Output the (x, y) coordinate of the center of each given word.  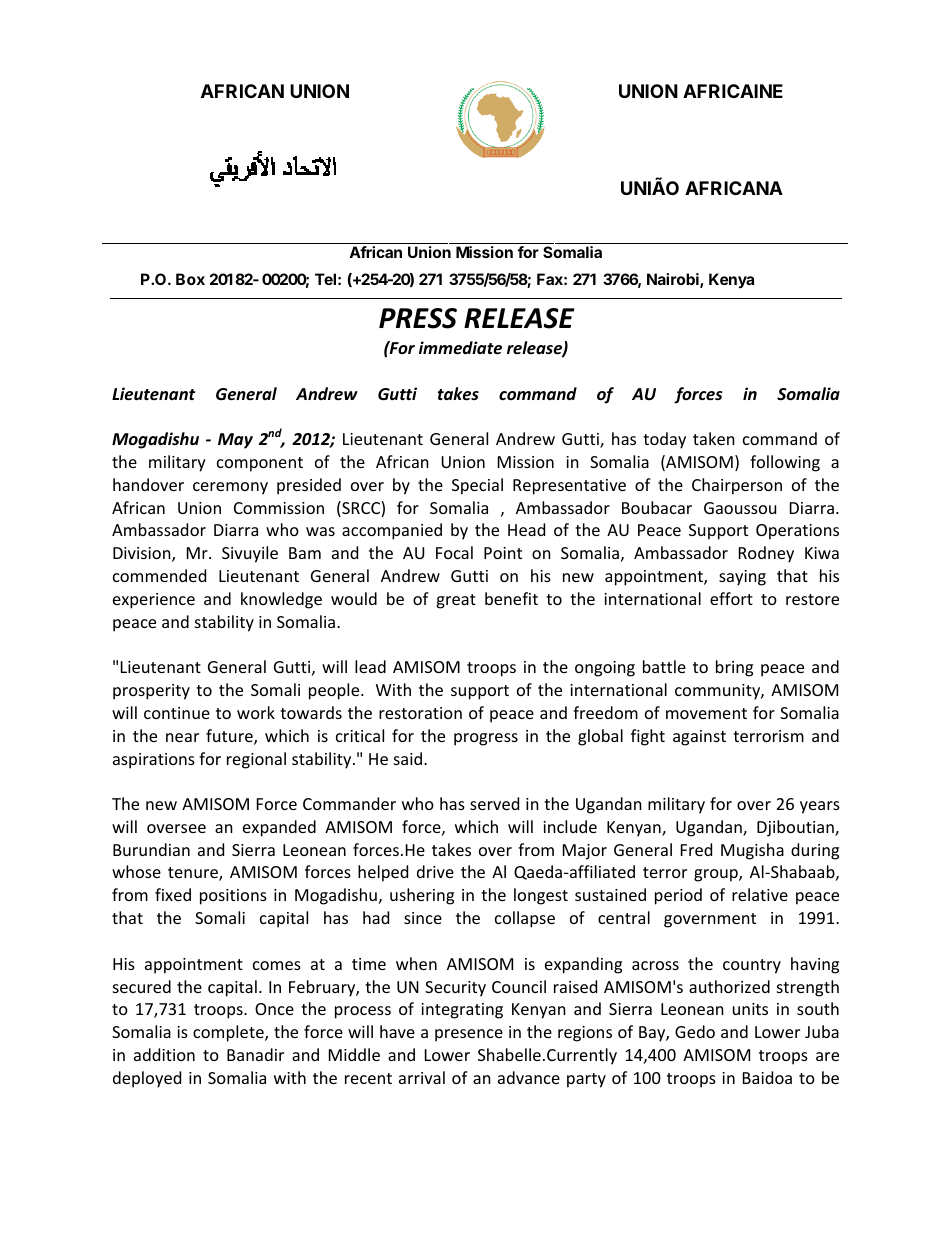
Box (190, 279)
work (256, 712)
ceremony (230, 488)
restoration (420, 713)
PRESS (418, 318)
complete (229, 1033)
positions (233, 897)
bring (734, 668)
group (717, 875)
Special (477, 486)
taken (714, 438)
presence (469, 1035)
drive (435, 871)
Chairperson (737, 486)
